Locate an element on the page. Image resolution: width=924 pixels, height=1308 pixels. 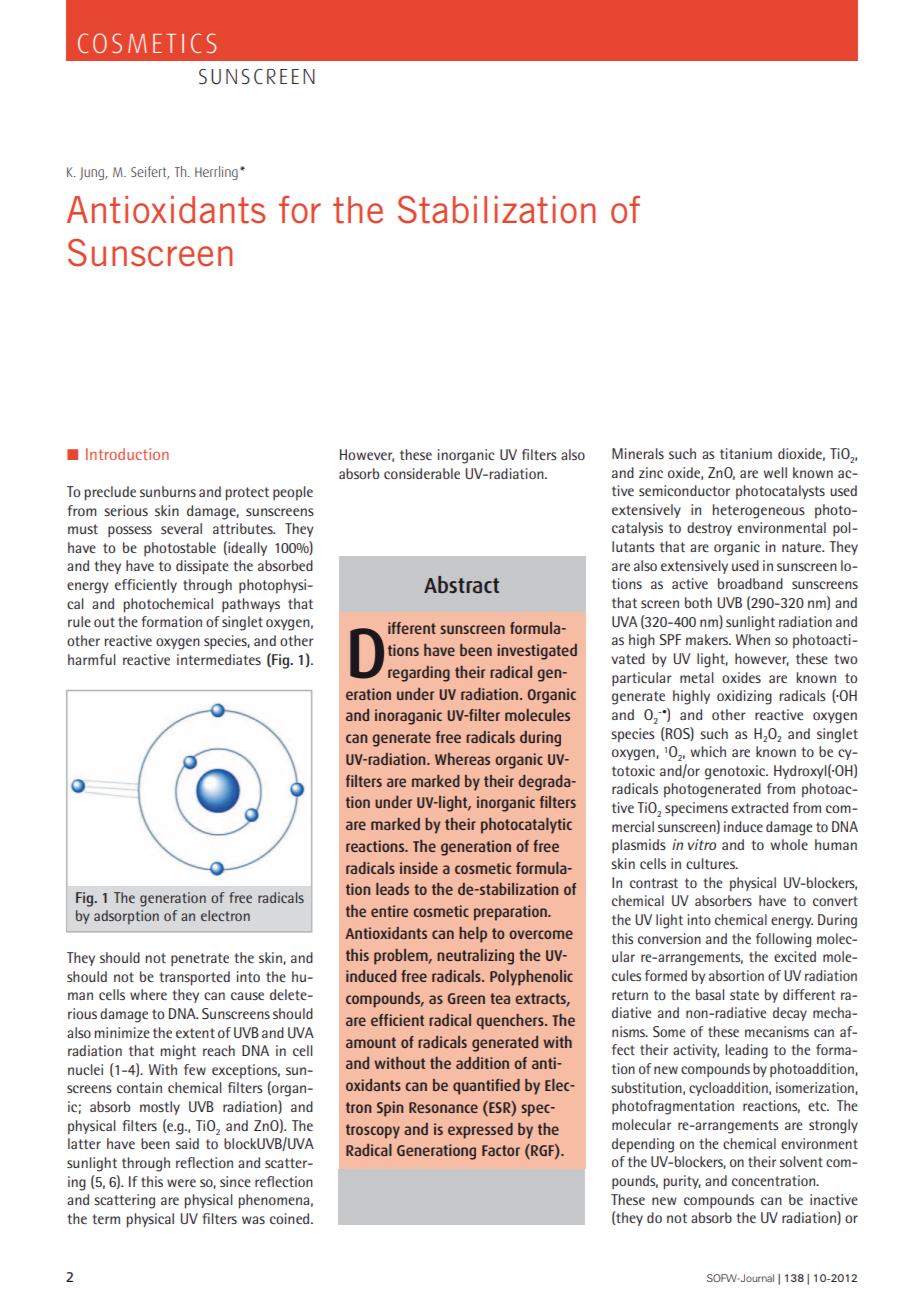
titanium is located at coordinates (746, 453).
